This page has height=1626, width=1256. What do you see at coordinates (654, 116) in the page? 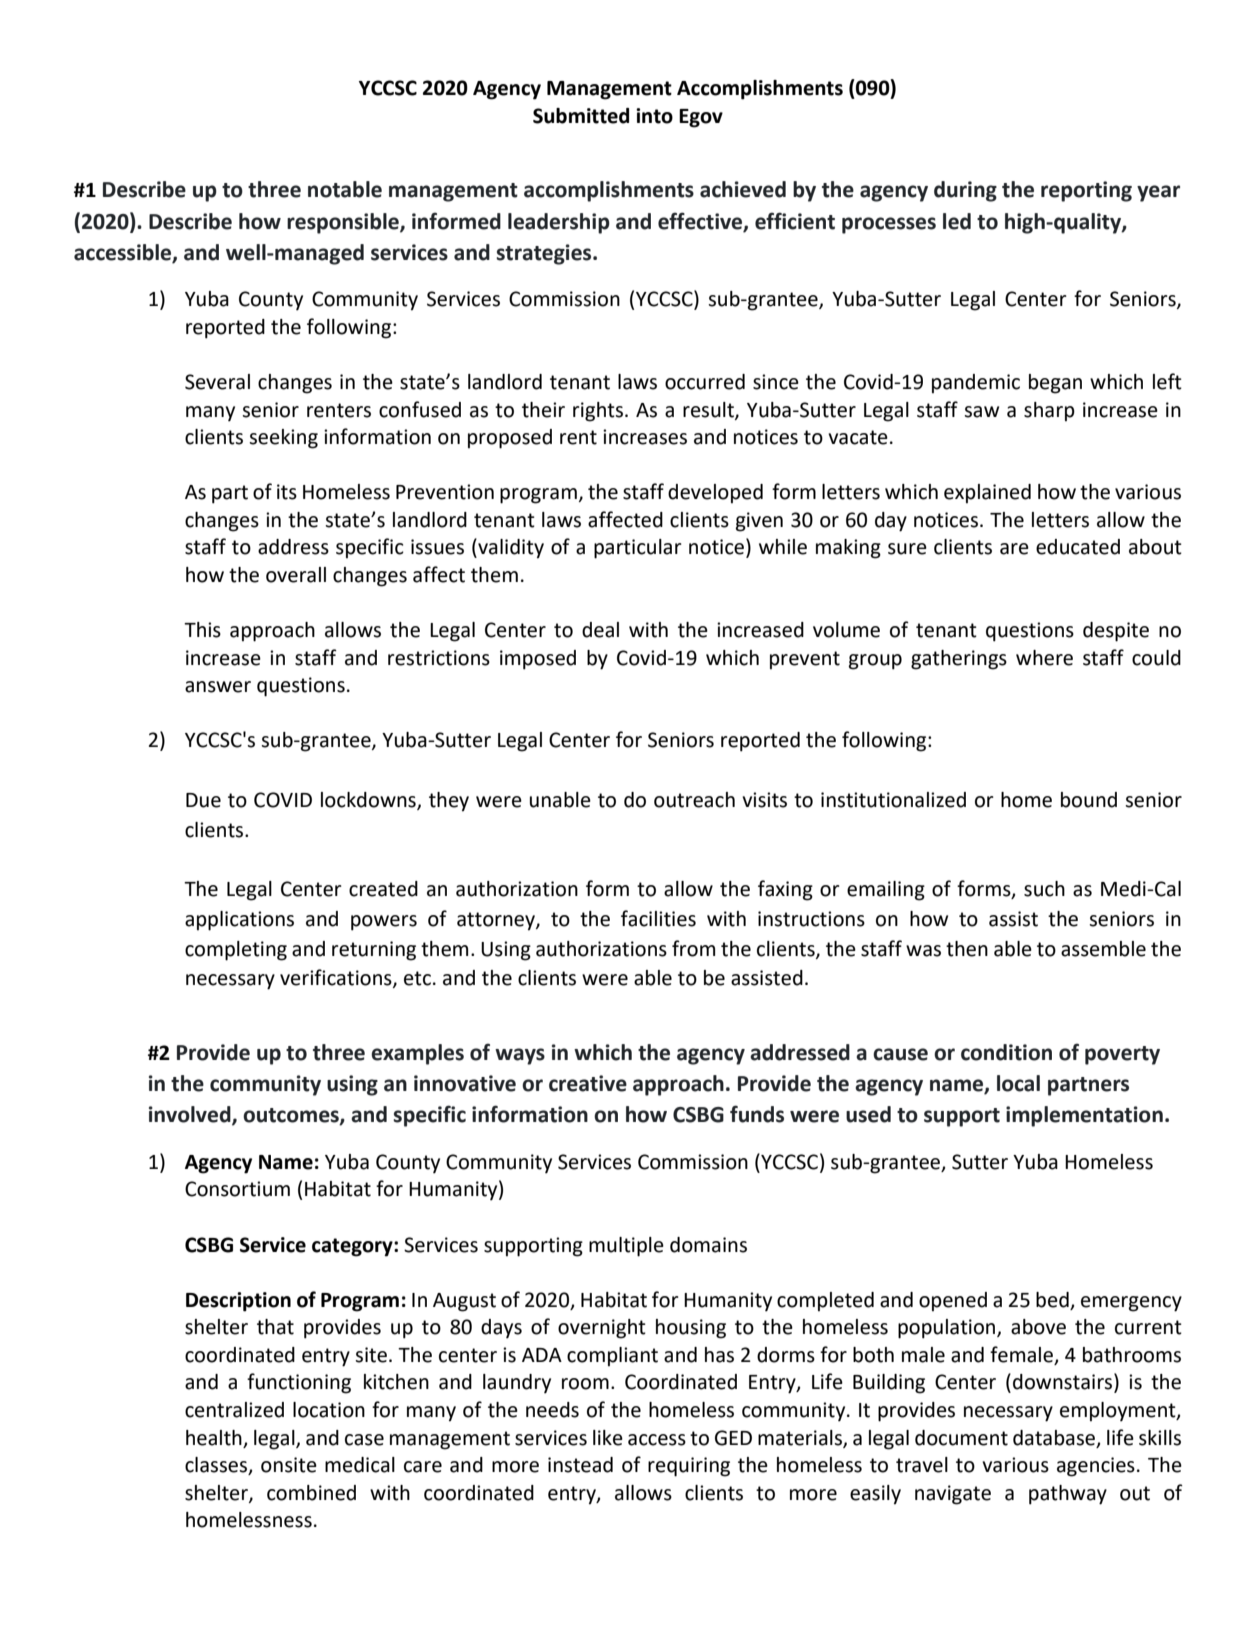
I see `into` at bounding box center [654, 116].
